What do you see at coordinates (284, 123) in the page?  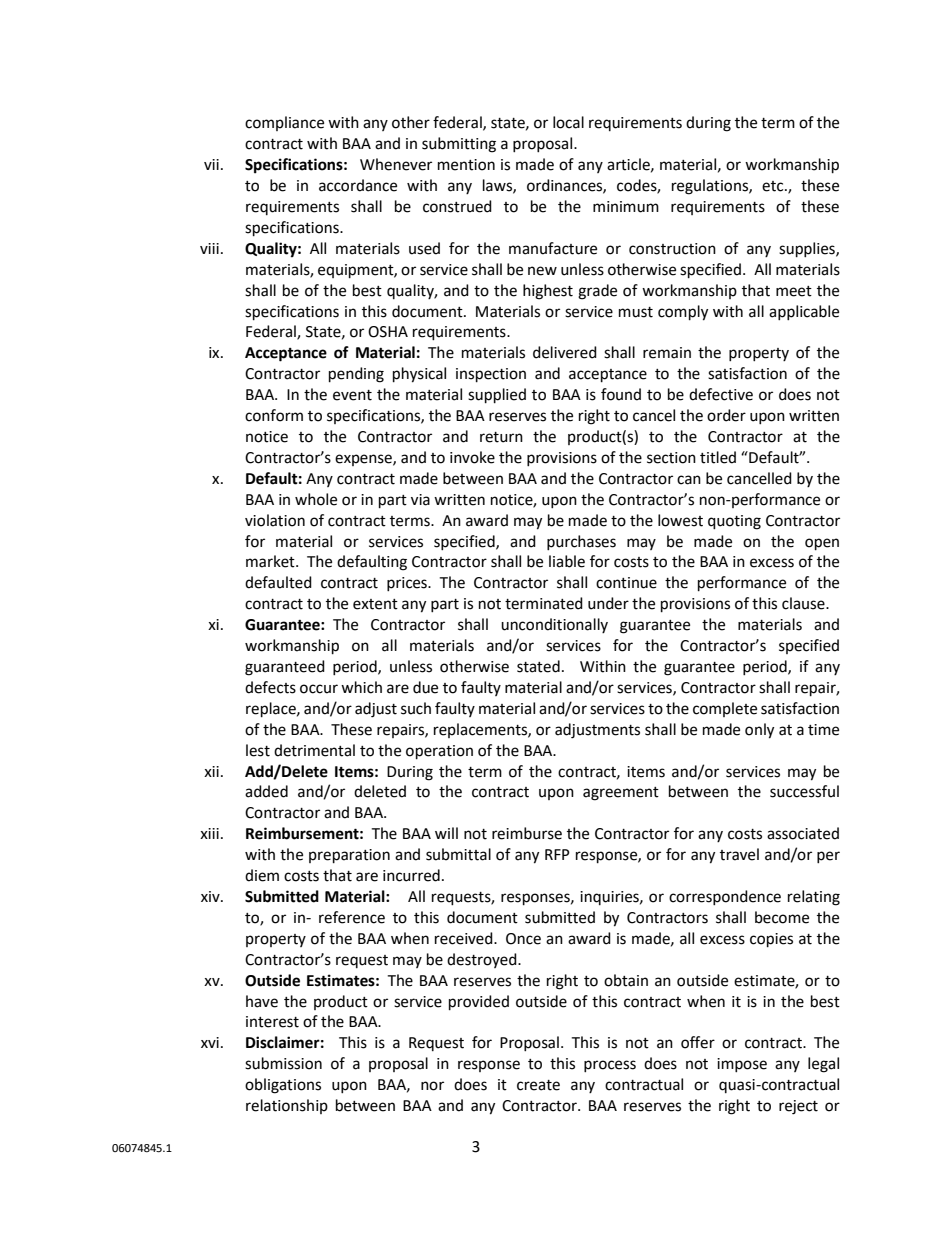 I see `compliance` at bounding box center [284, 123].
